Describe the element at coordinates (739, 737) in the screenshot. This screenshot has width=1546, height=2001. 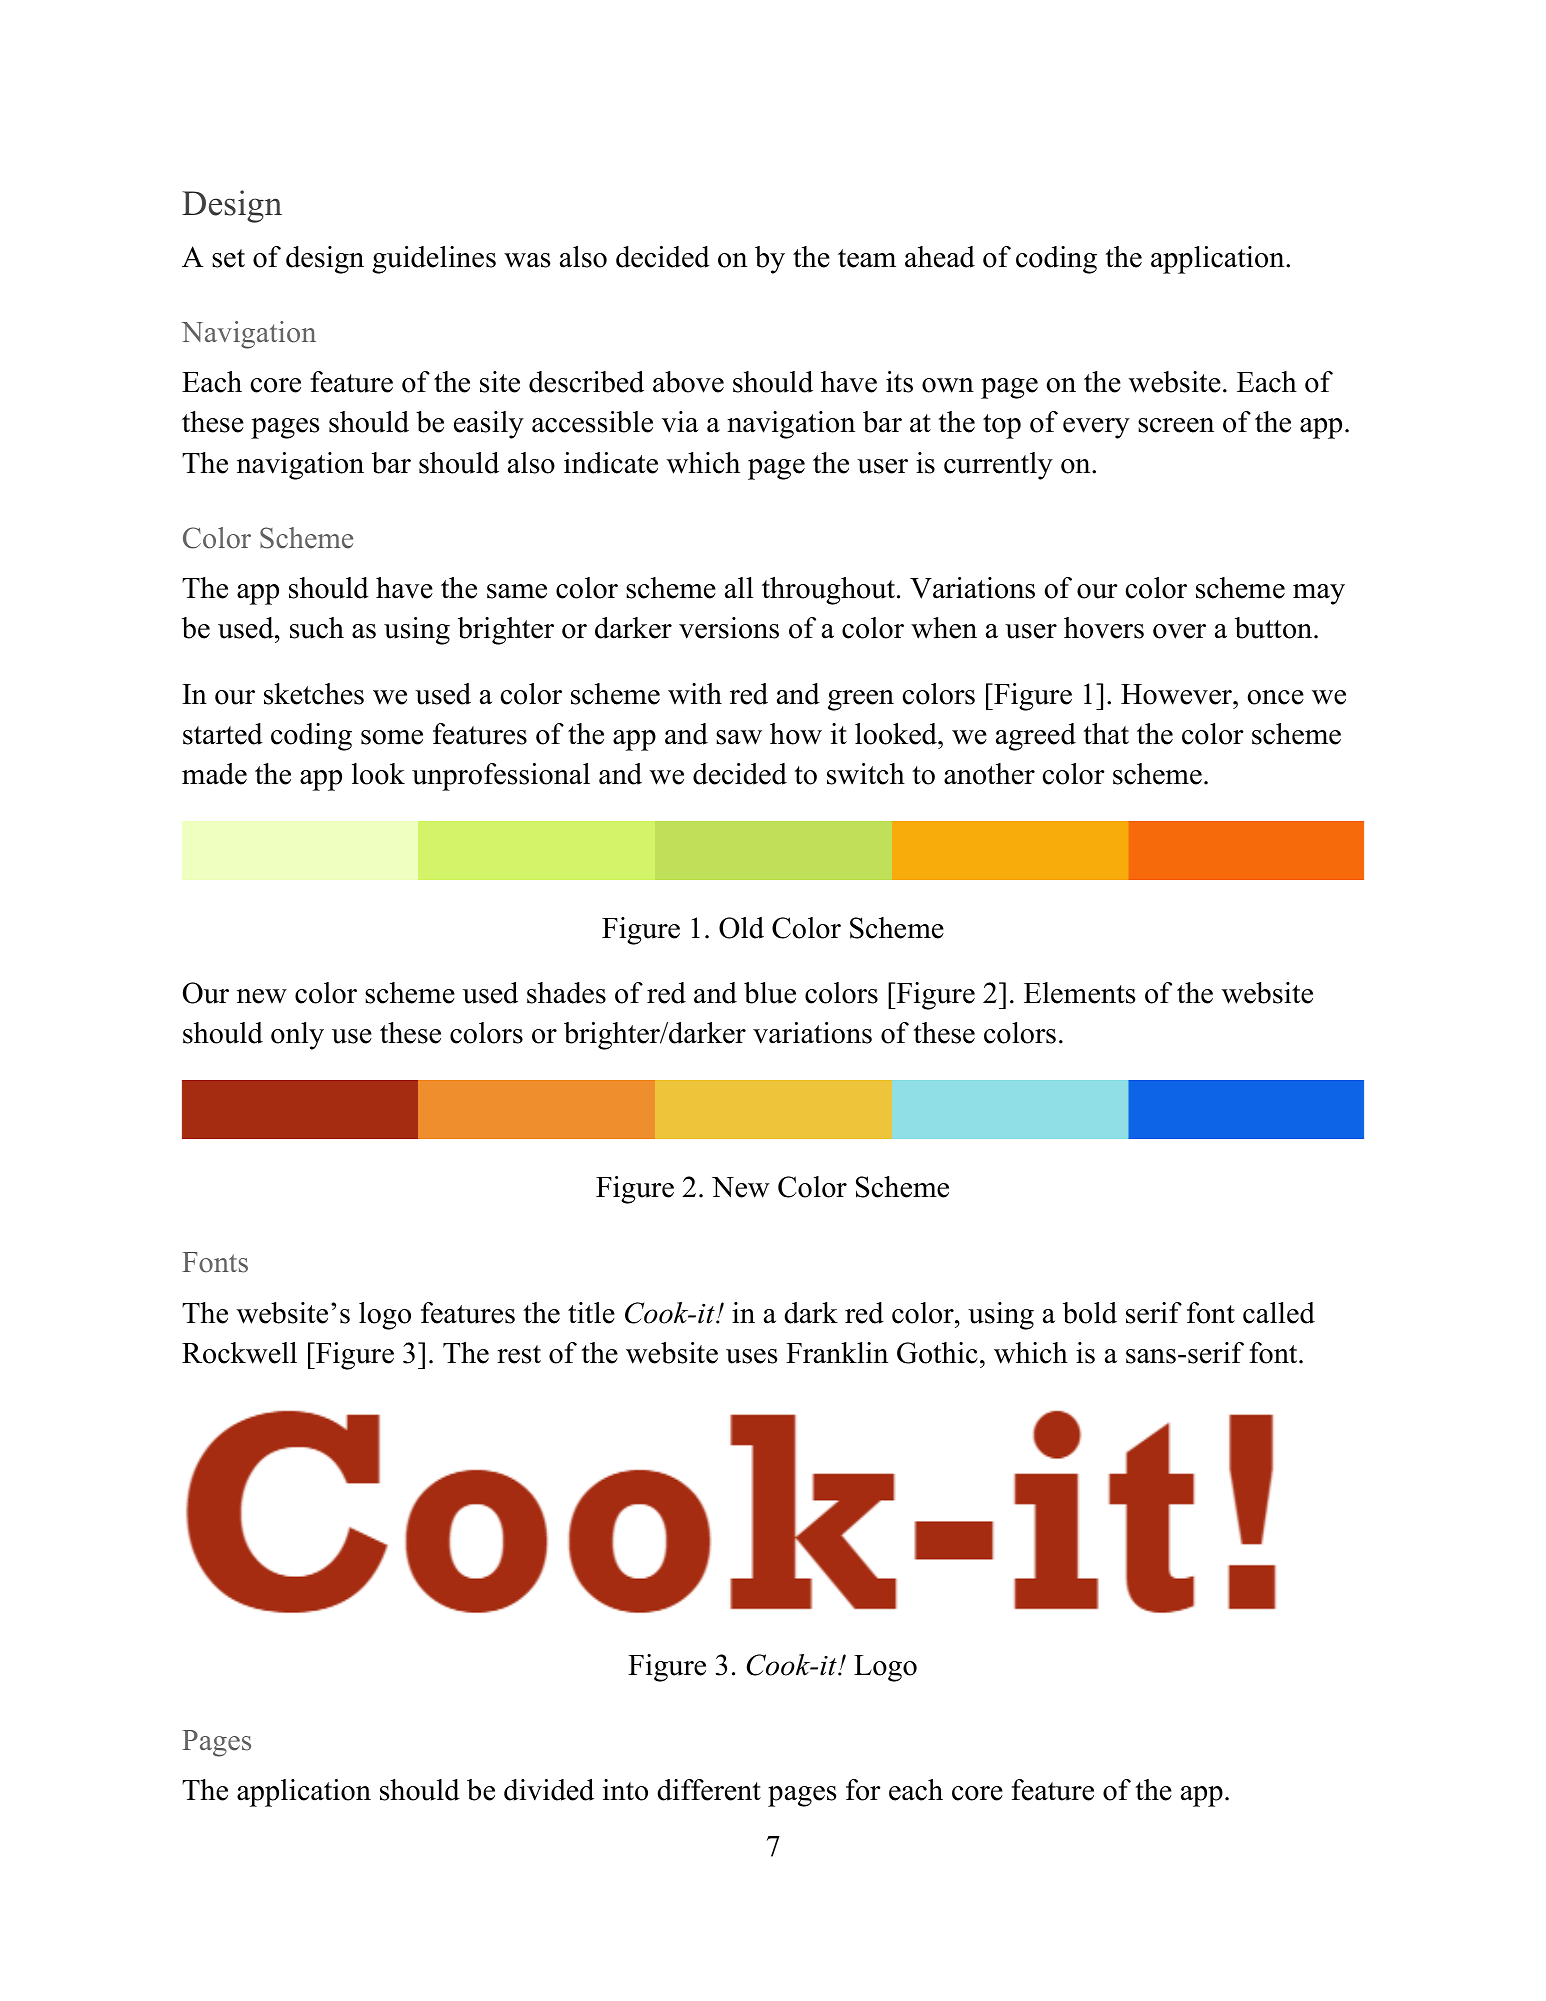
I see `saw` at that location.
